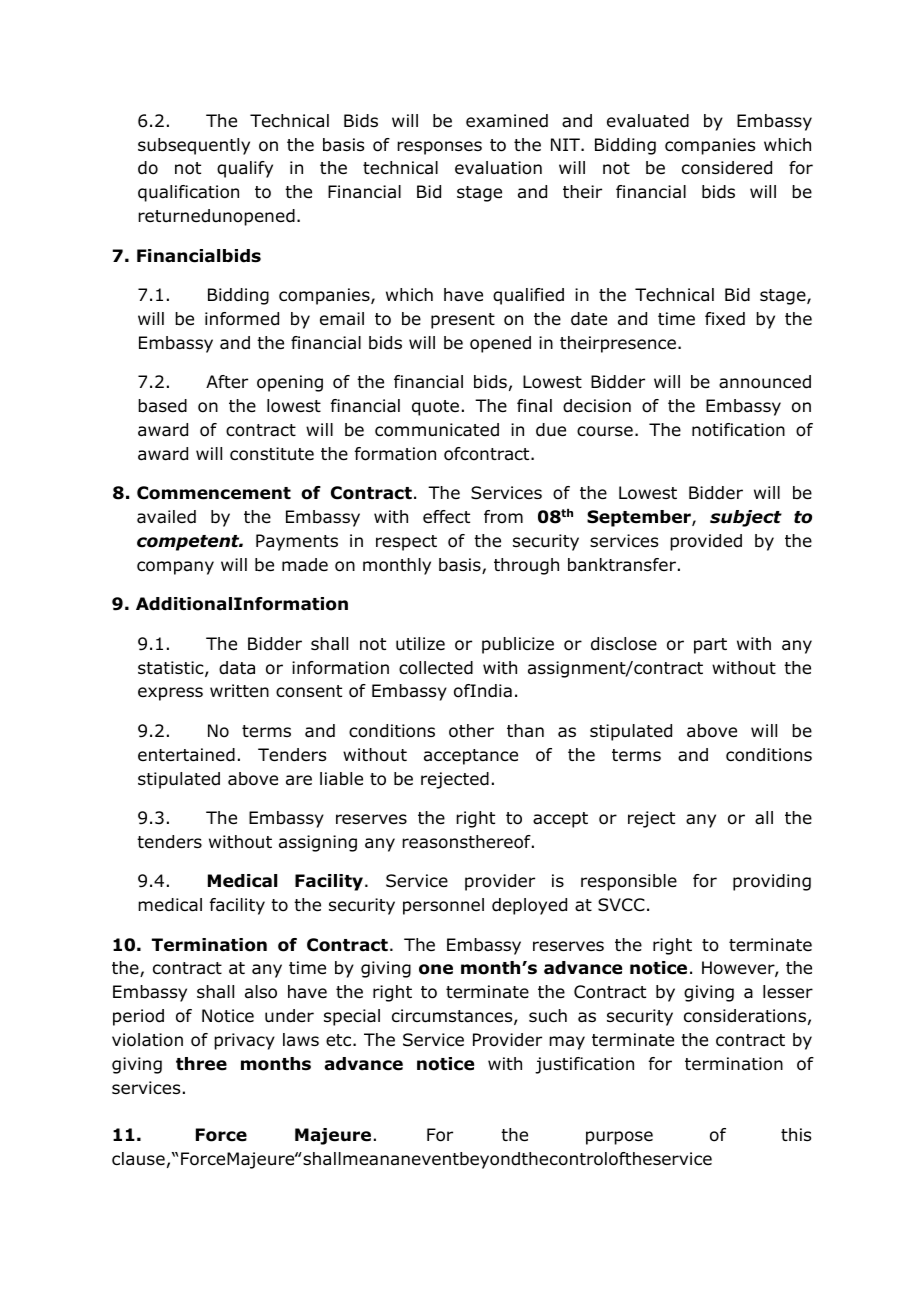 This screenshot has width=924, height=1307. I want to click on considered, so click(727, 168).
